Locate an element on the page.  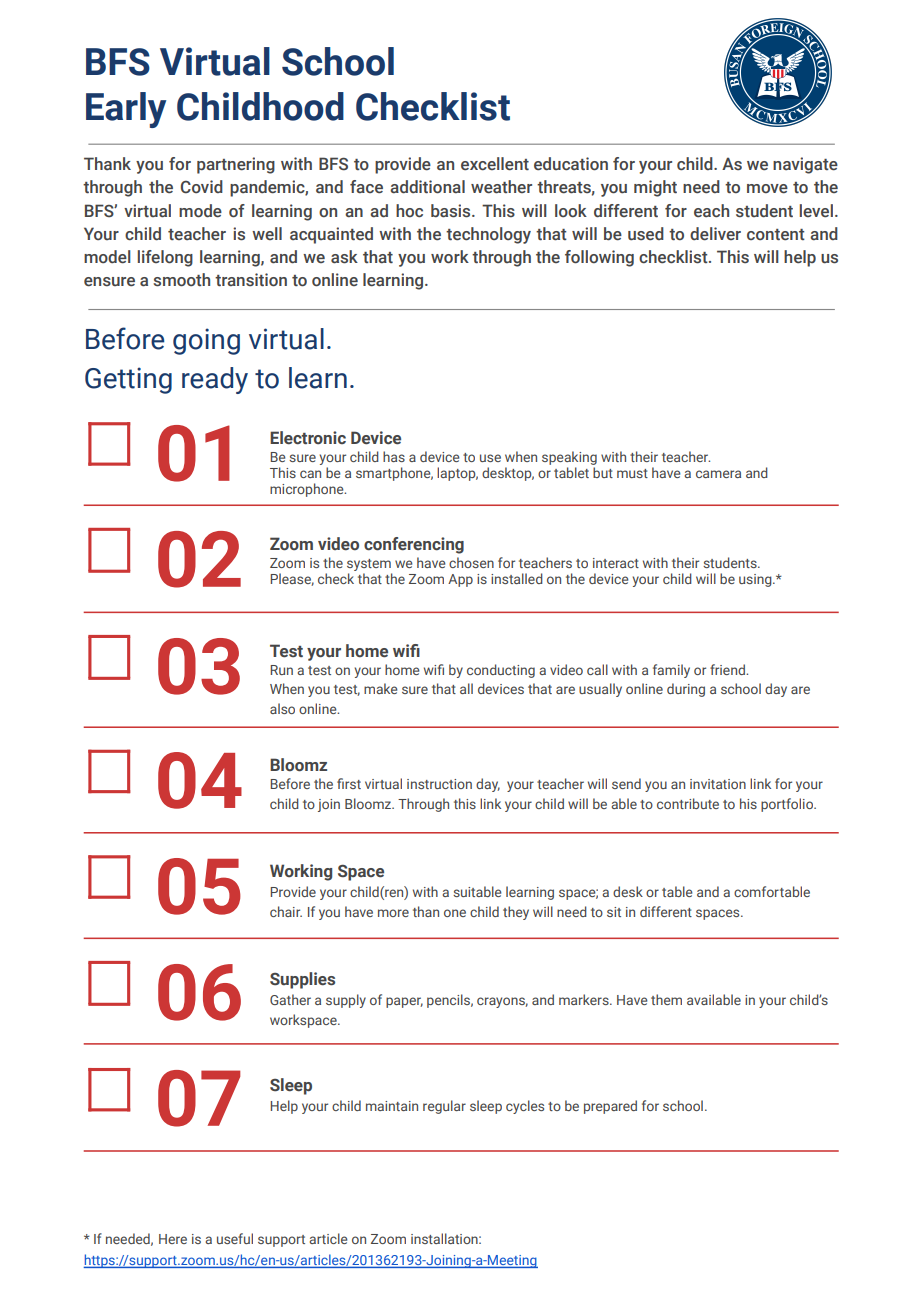
they is located at coordinates (516, 913).
